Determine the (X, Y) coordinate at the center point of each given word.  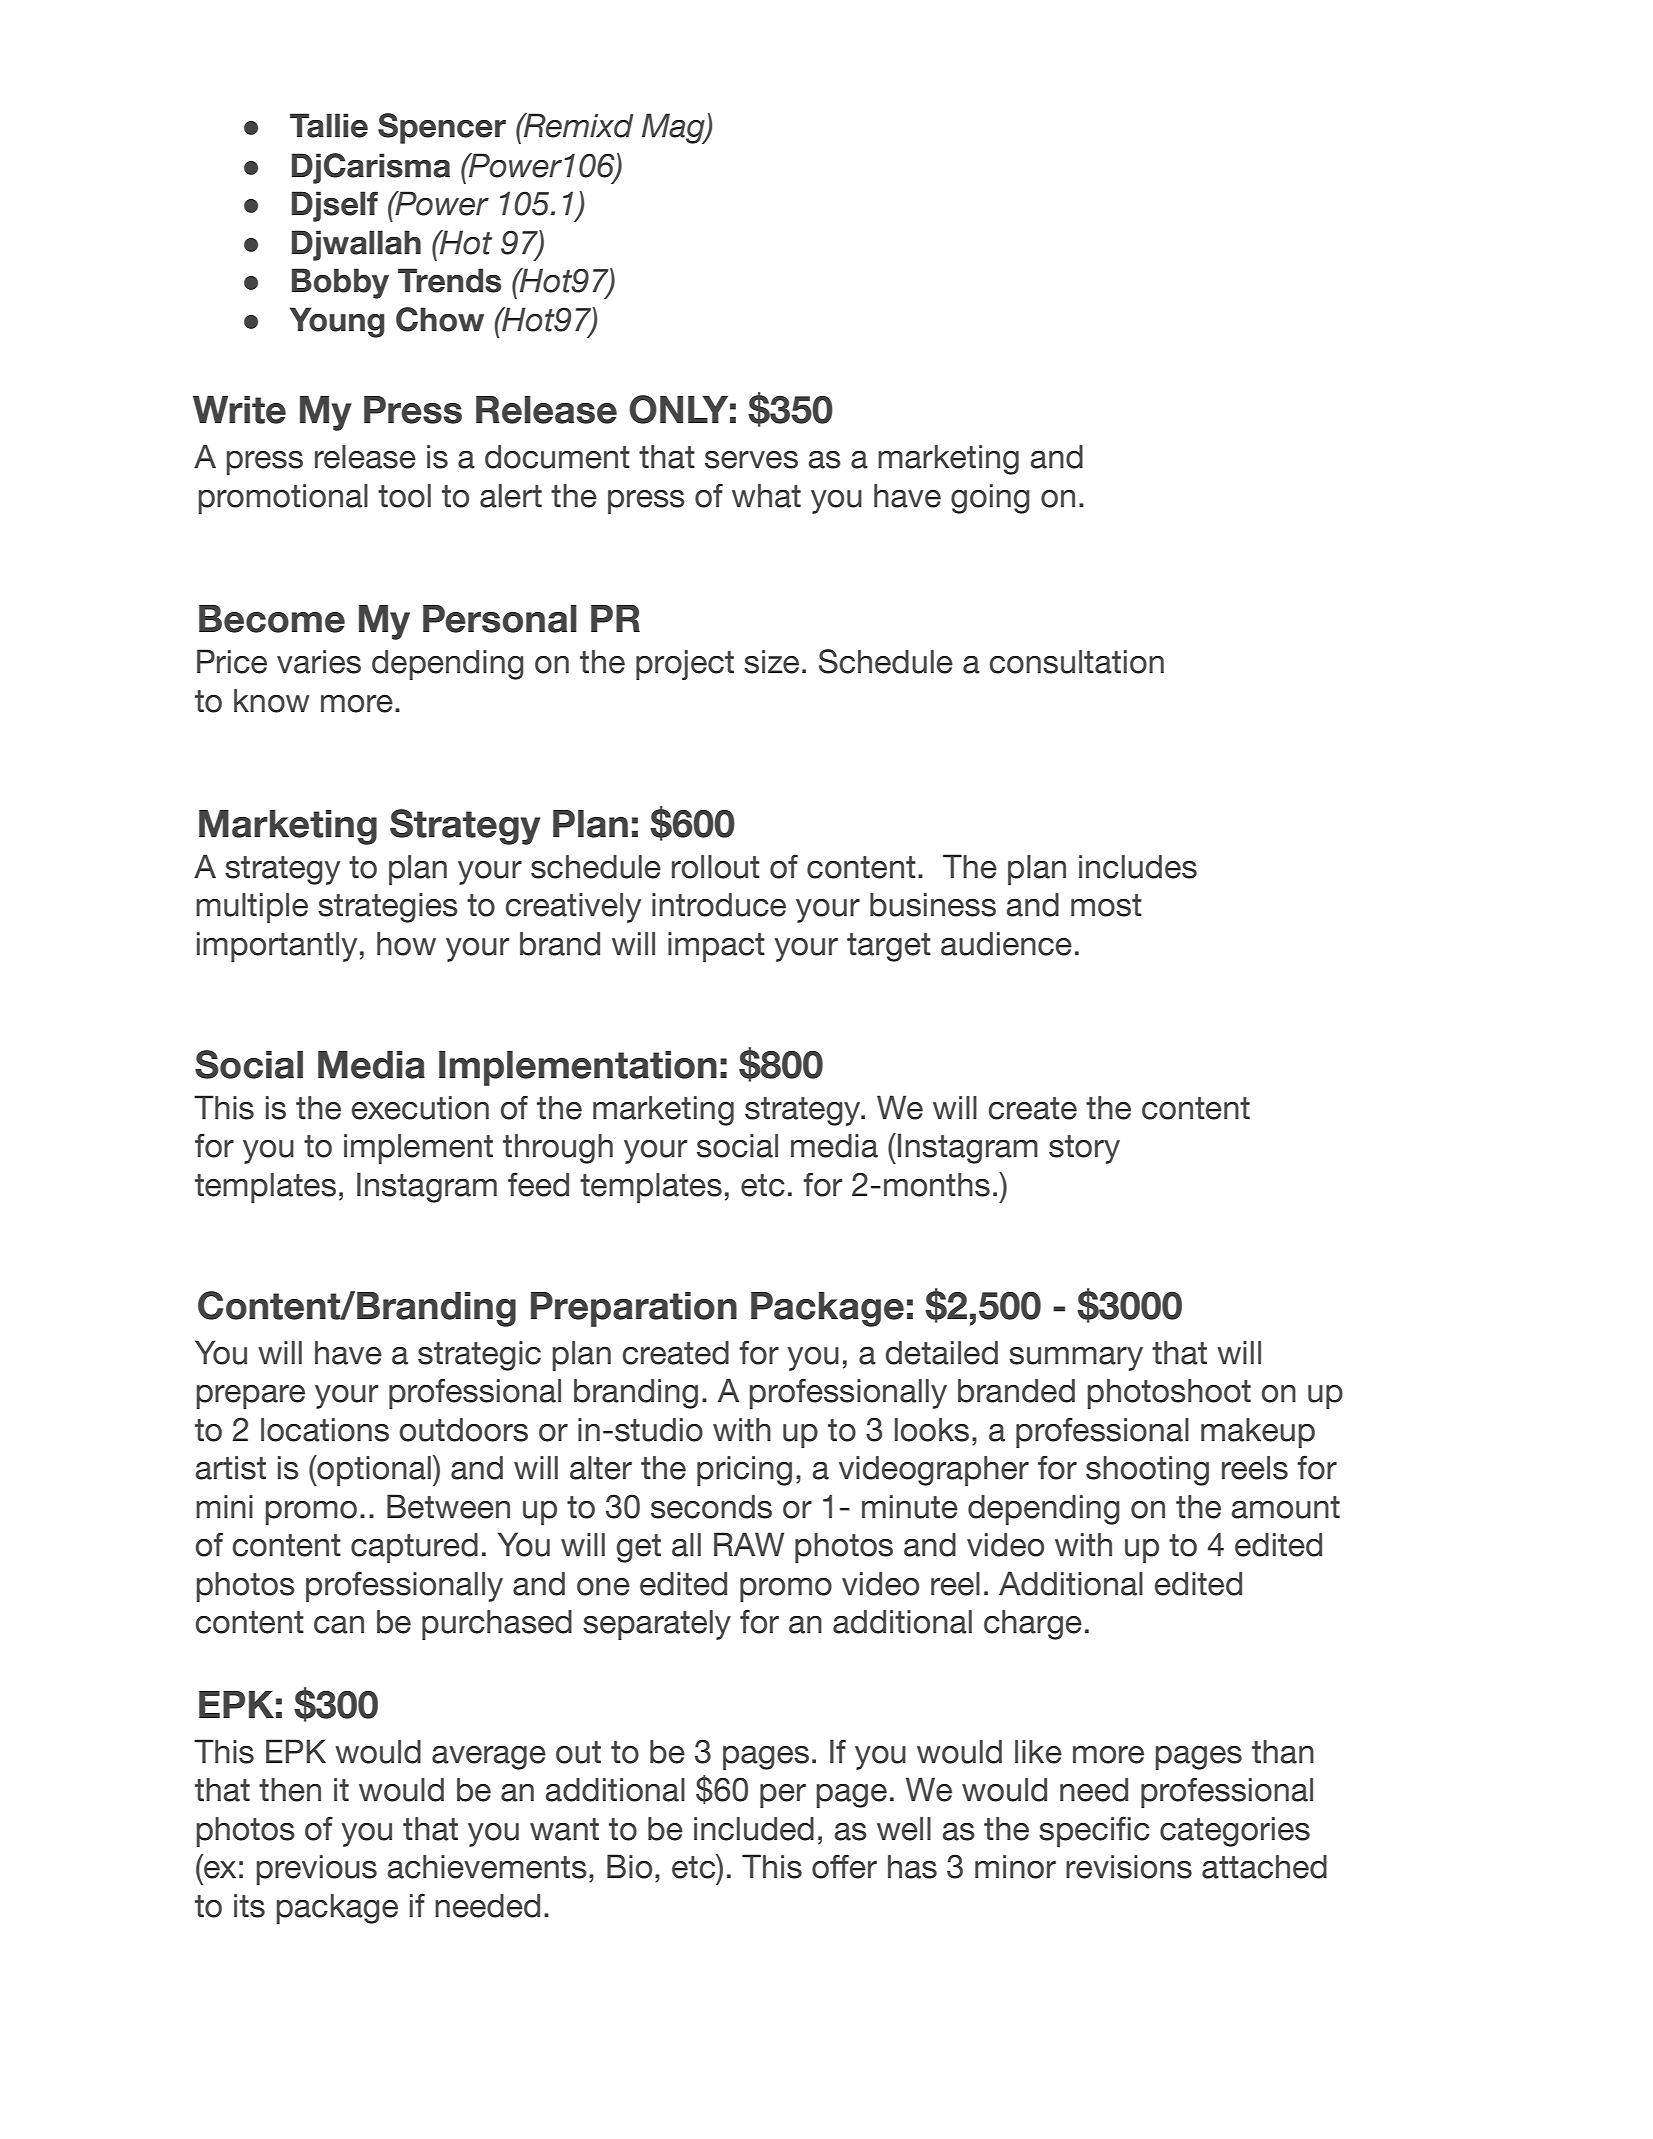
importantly (277, 947)
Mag (674, 128)
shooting (1147, 1471)
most (1106, 905)
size (771, 662)
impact (716, 947)
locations (325, 1430)
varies (319, 662)
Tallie (329, 125)
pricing (744, 1471)
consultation (1077, 662)
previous (316, 1870)
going (990, 499)
